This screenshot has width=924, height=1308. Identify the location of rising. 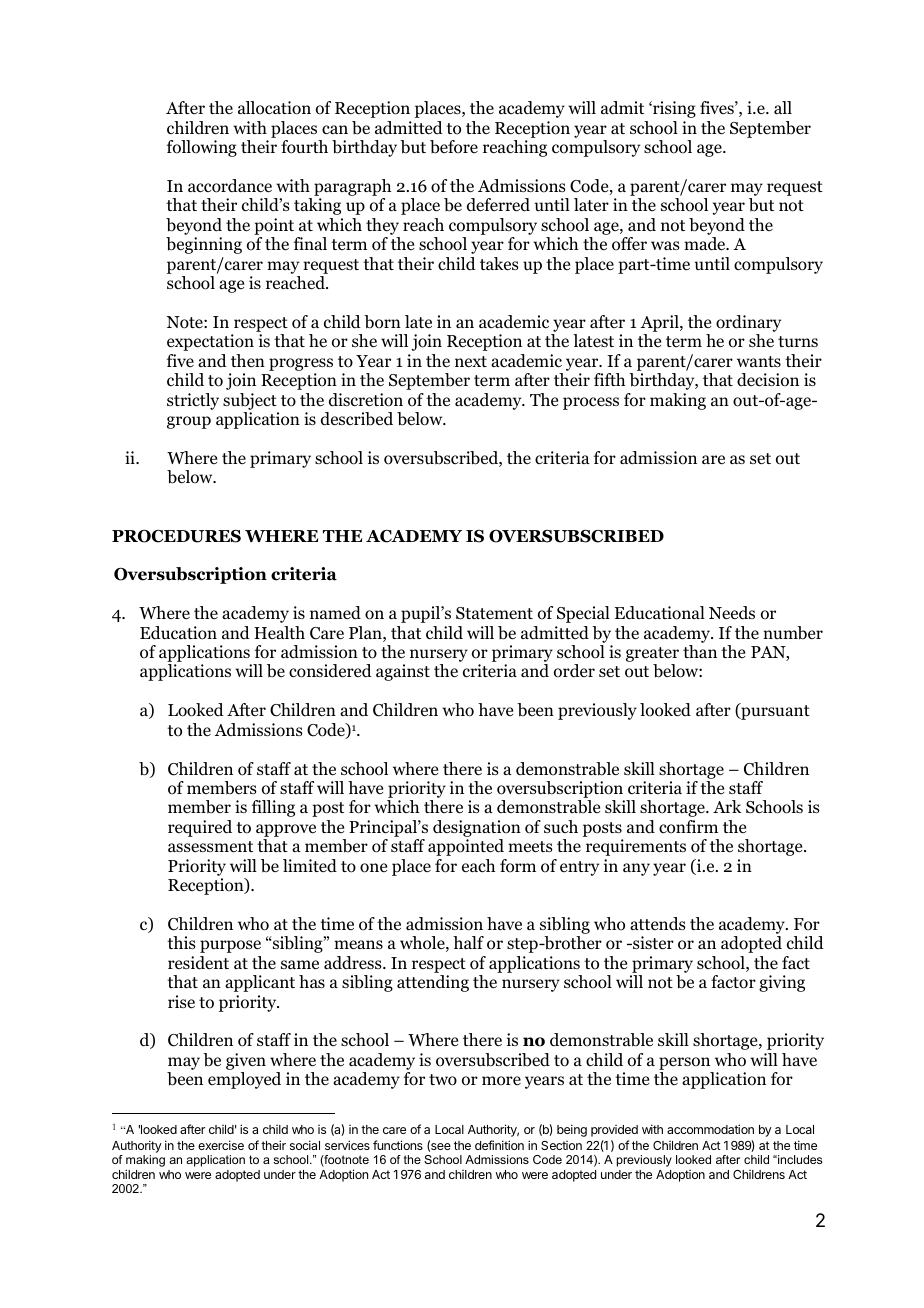
(673, 109).
